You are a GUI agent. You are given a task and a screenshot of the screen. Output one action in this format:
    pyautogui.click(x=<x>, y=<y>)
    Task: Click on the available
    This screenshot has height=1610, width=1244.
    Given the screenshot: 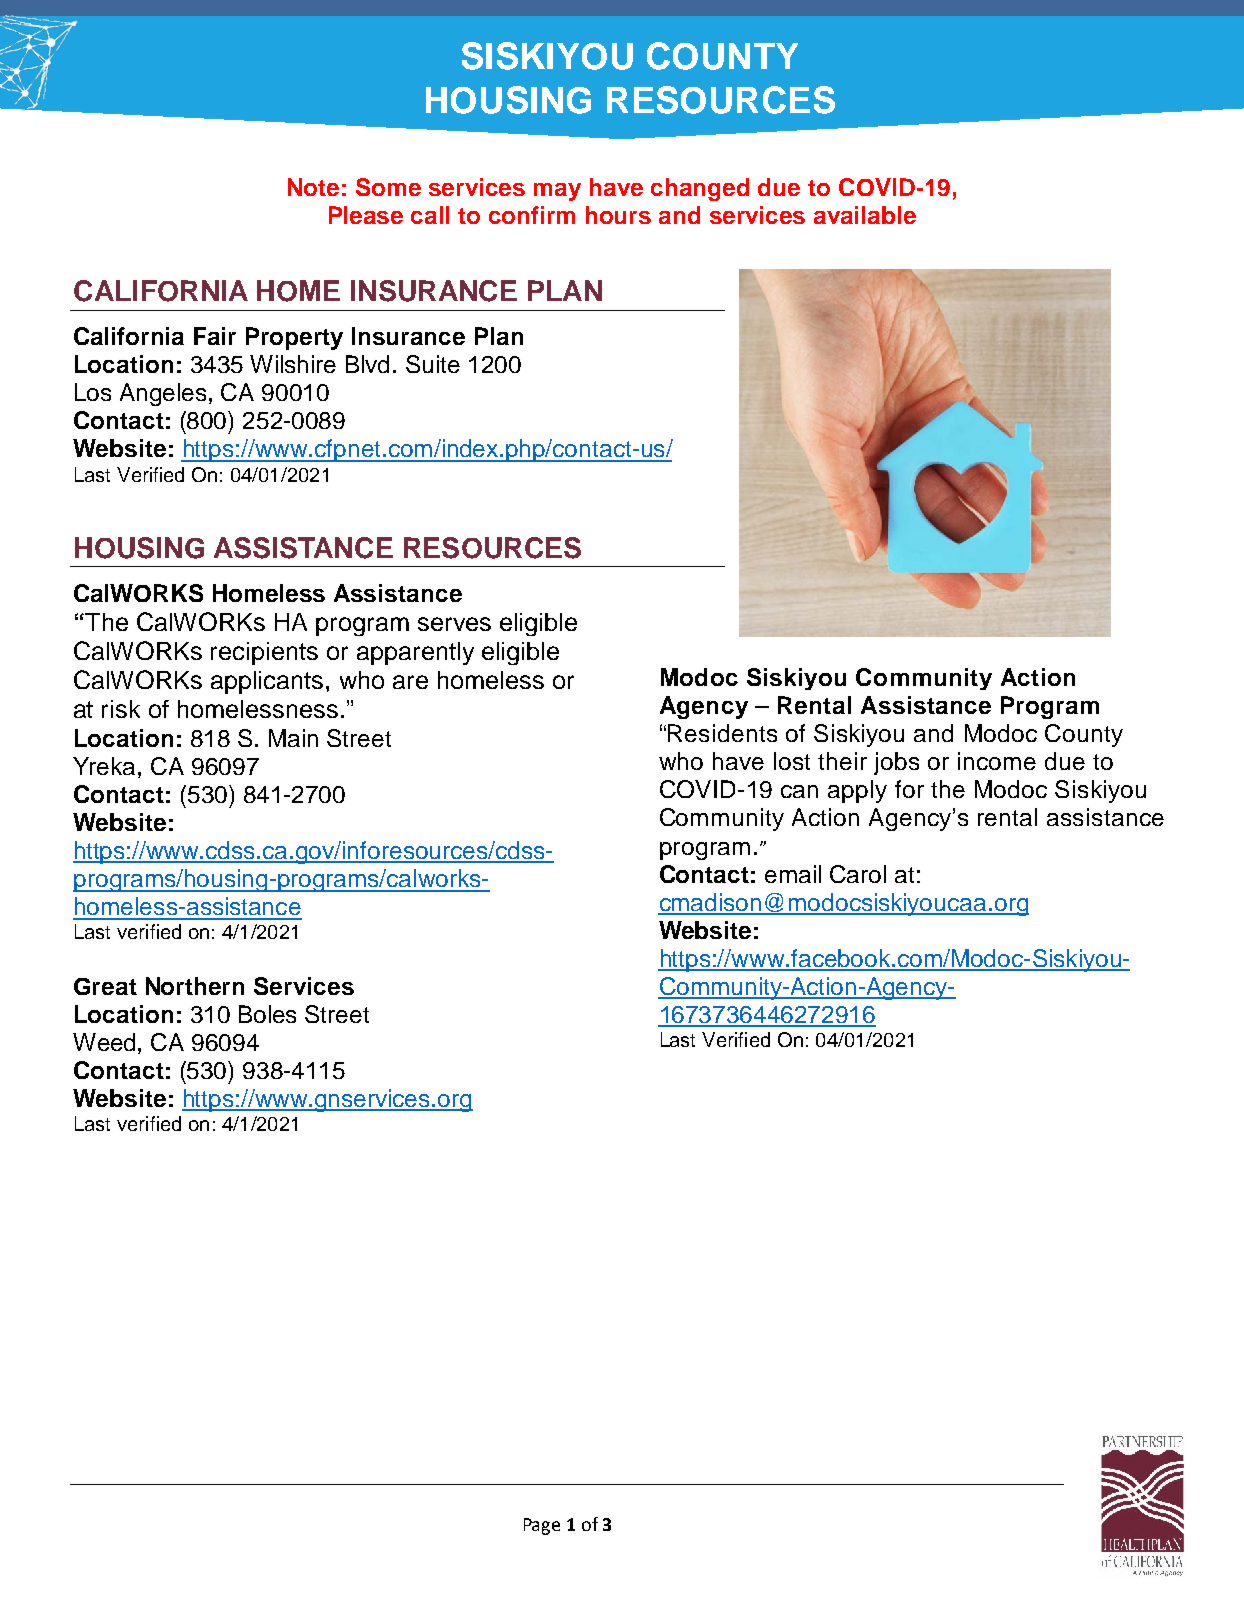 What is the action you would take?
    pyautogui.click(x=865, y=215)
